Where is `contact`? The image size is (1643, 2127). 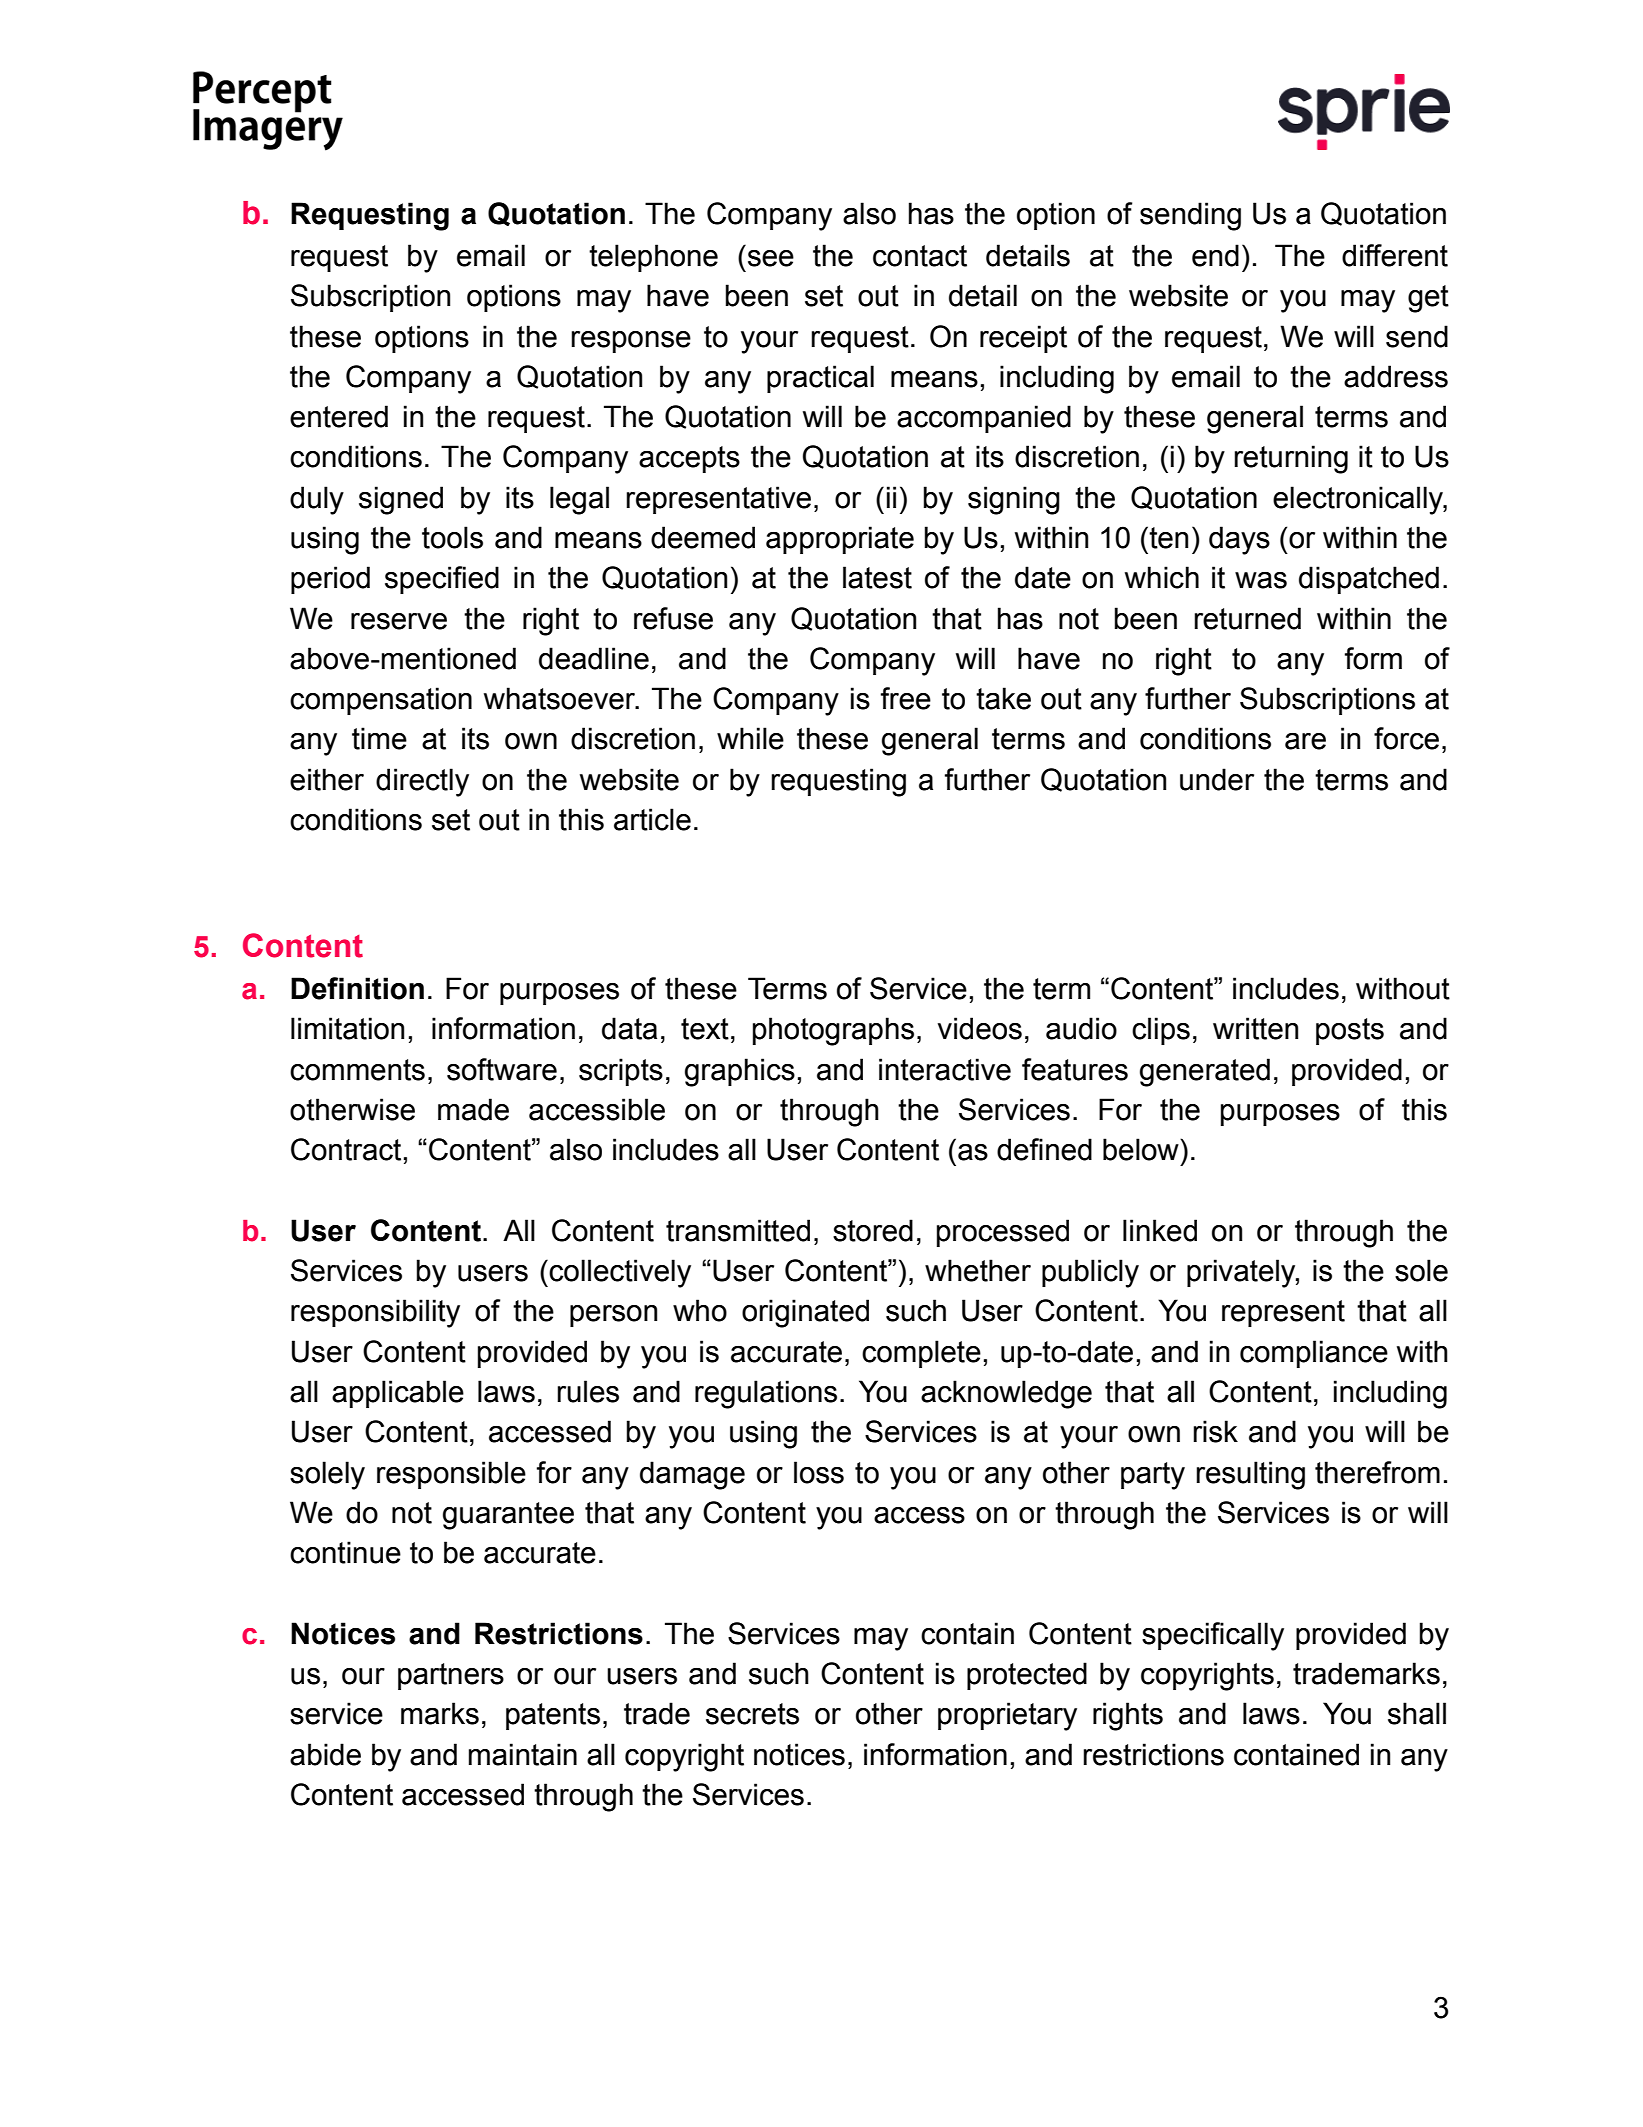 contact is located at coordinates (920, 256).
